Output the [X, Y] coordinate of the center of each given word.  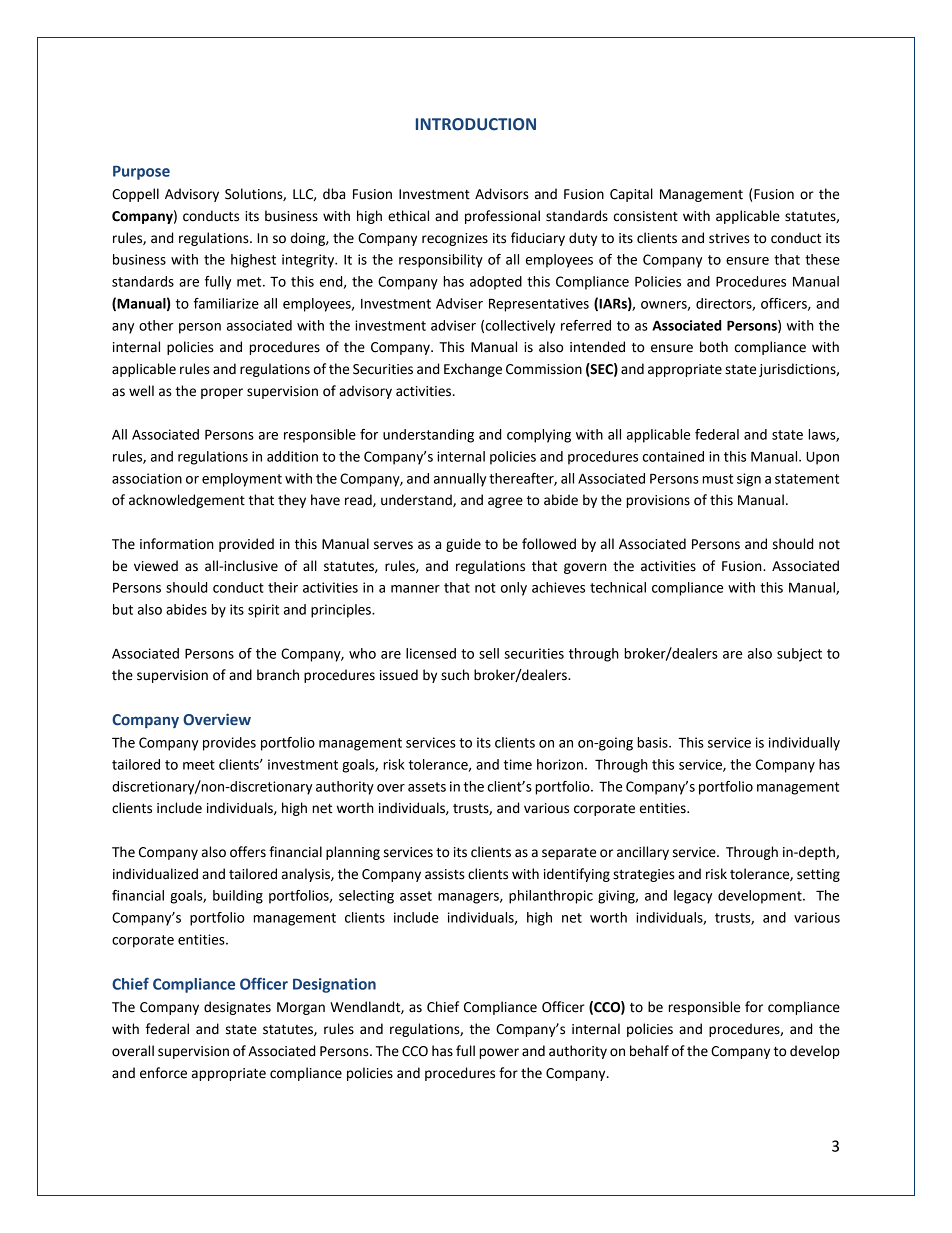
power [499, 1053]
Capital [631, 195]
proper [222, 393]
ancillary [643, 853]
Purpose [141, 173]
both [714, 347]
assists [445, 874]
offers [248, 852]
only [514, 589]
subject [799, 655]
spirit [263, 611]
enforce [163, 1073]
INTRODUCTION [476, 124]
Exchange [473, 370]
